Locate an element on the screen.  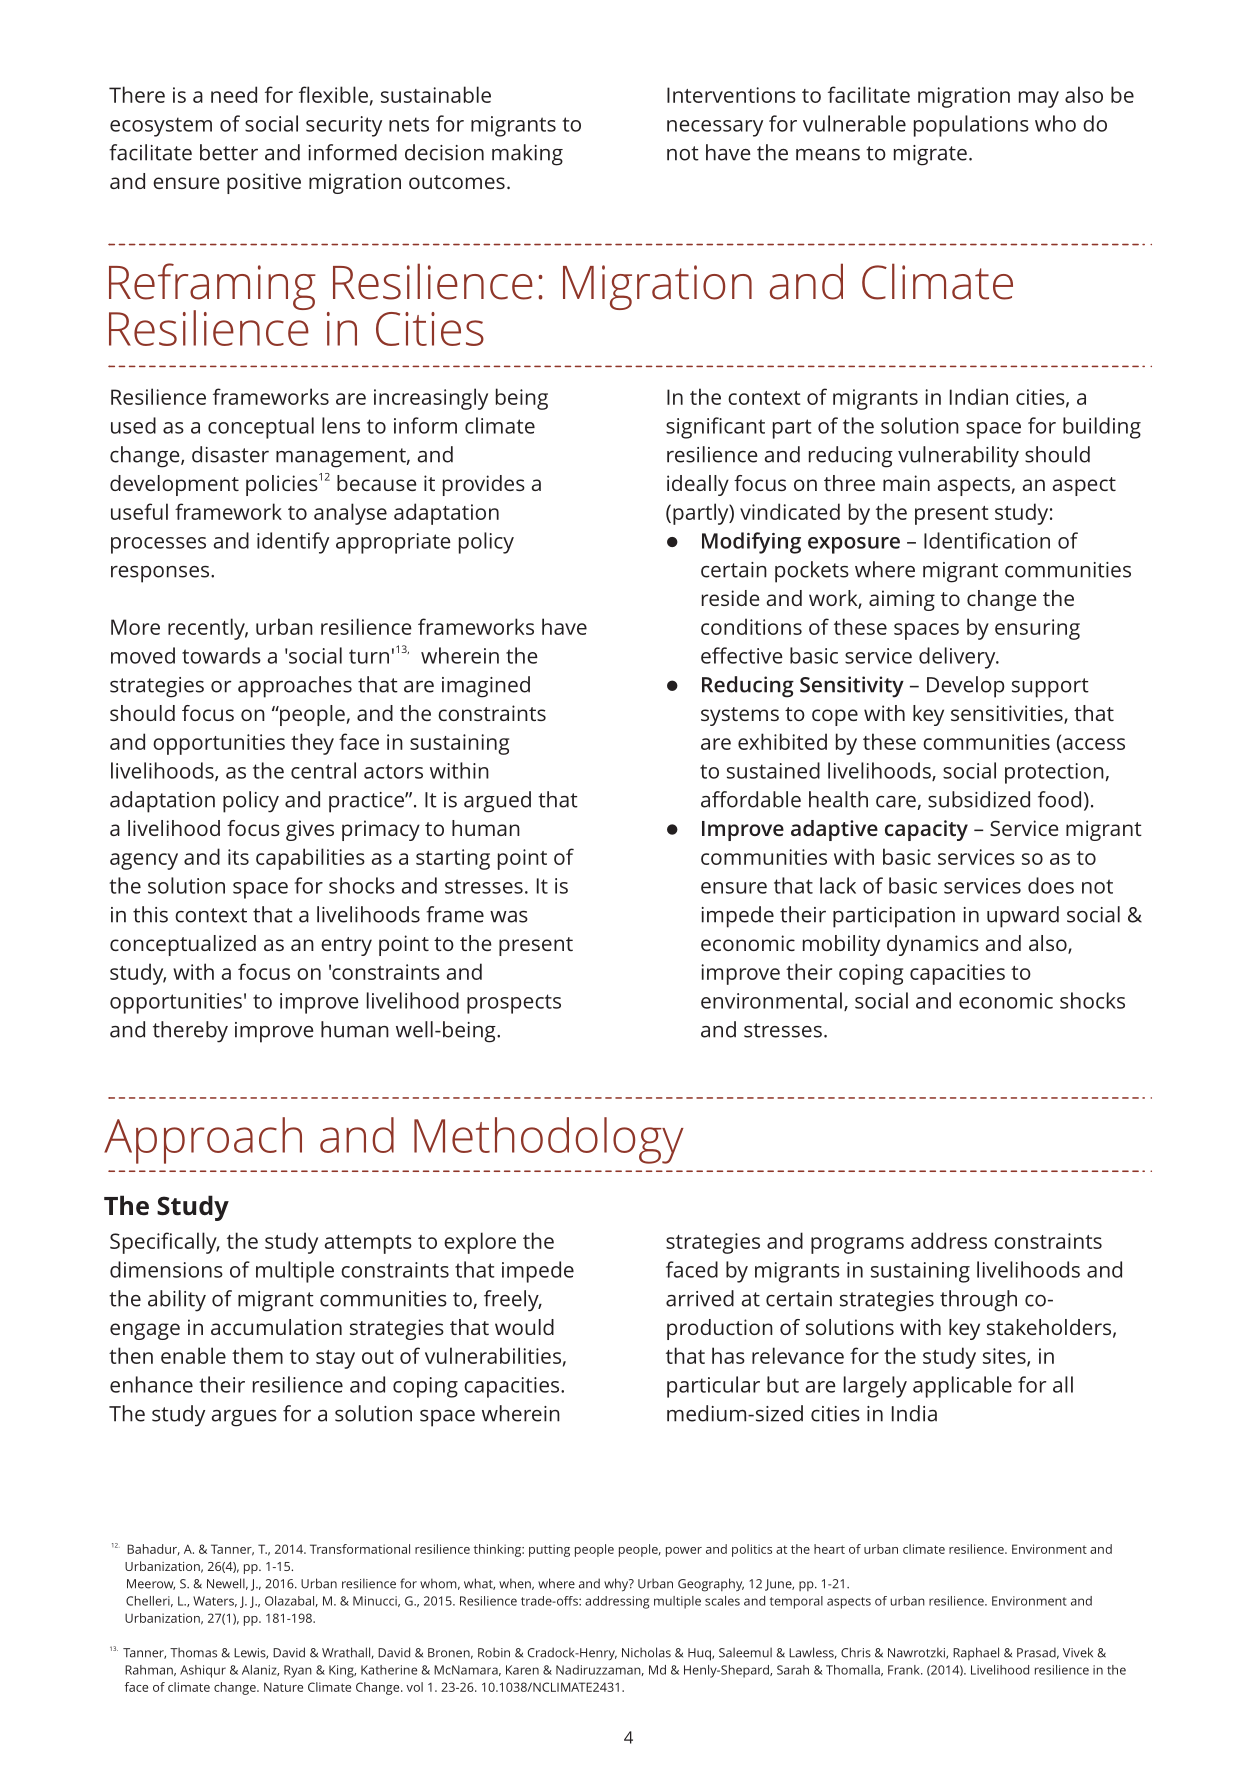
Thomas is located at coordinates (193, 1652).
